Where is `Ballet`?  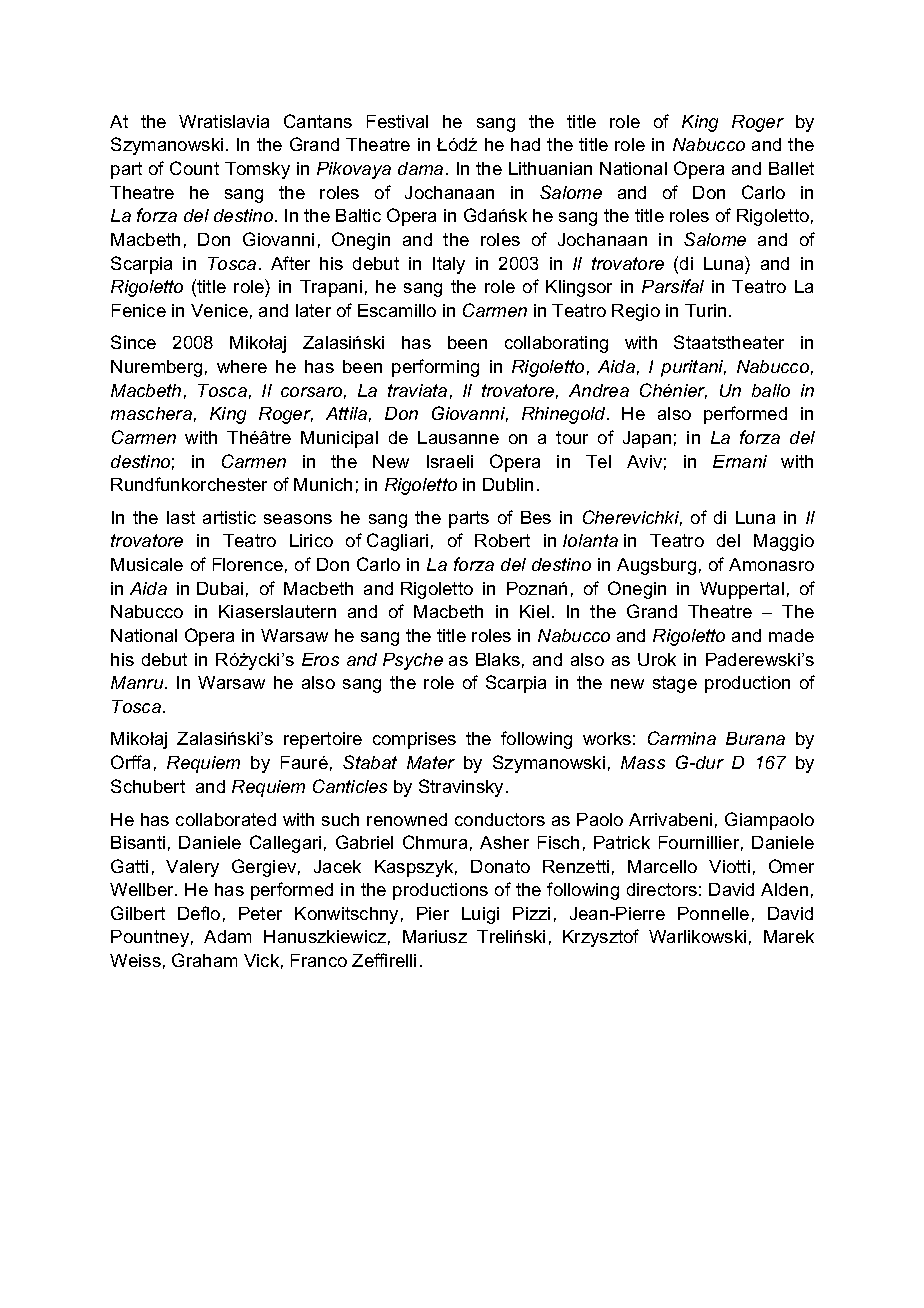 Ballet is located at coordinates (791, 168).
